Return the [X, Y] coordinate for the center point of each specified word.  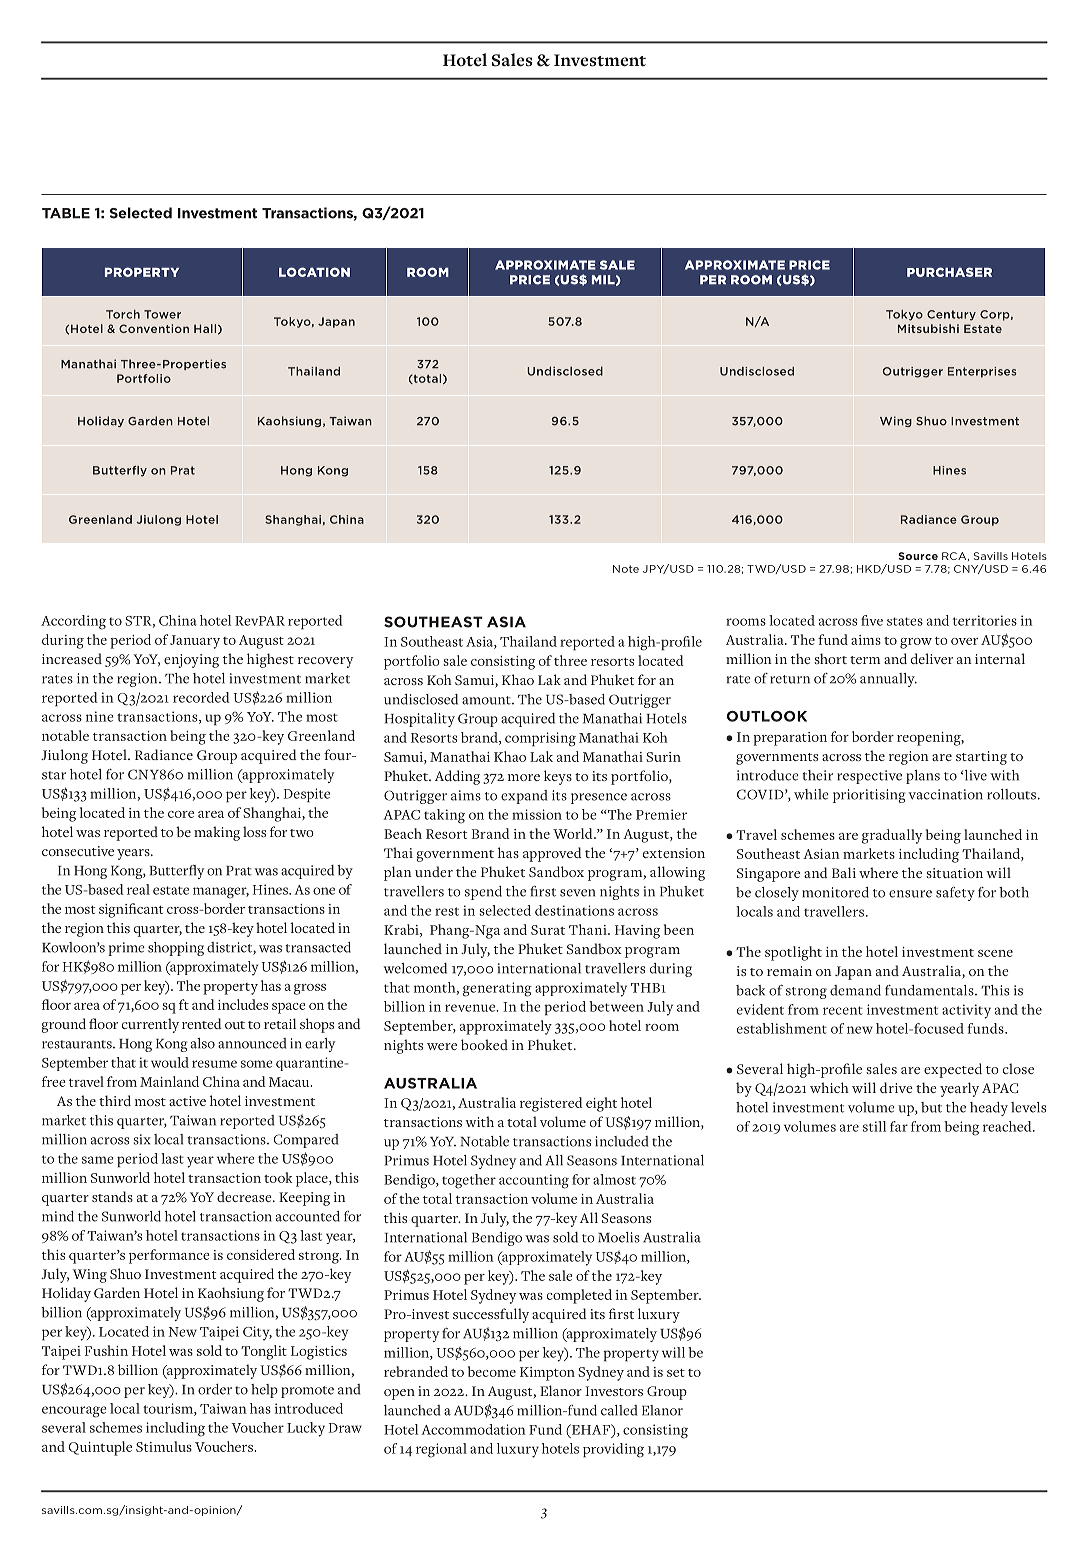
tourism [169, 1409]
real [138, 889]
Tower [162, 314]
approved [552, 854]
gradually [892, 836]
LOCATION [314, 272]
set [676, 1373]
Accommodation [473, 1429]
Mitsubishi [928, 328]
